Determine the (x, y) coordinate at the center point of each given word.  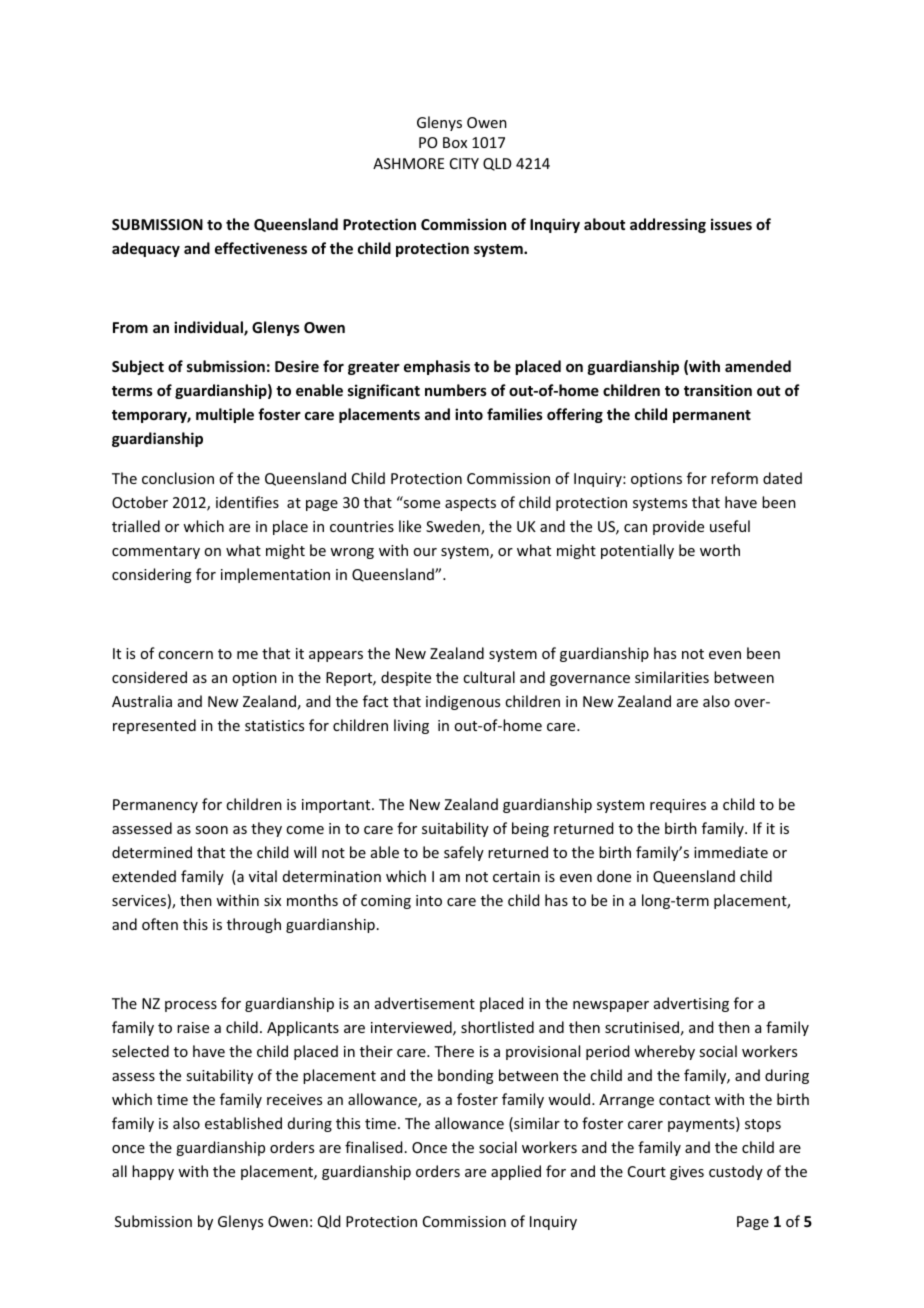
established (243, 1123)
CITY (464, 163)
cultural (489, 677)
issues (731, 224)
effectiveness (261, 248)
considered (149, 677)
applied (516, 1172)
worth (720, 550)
